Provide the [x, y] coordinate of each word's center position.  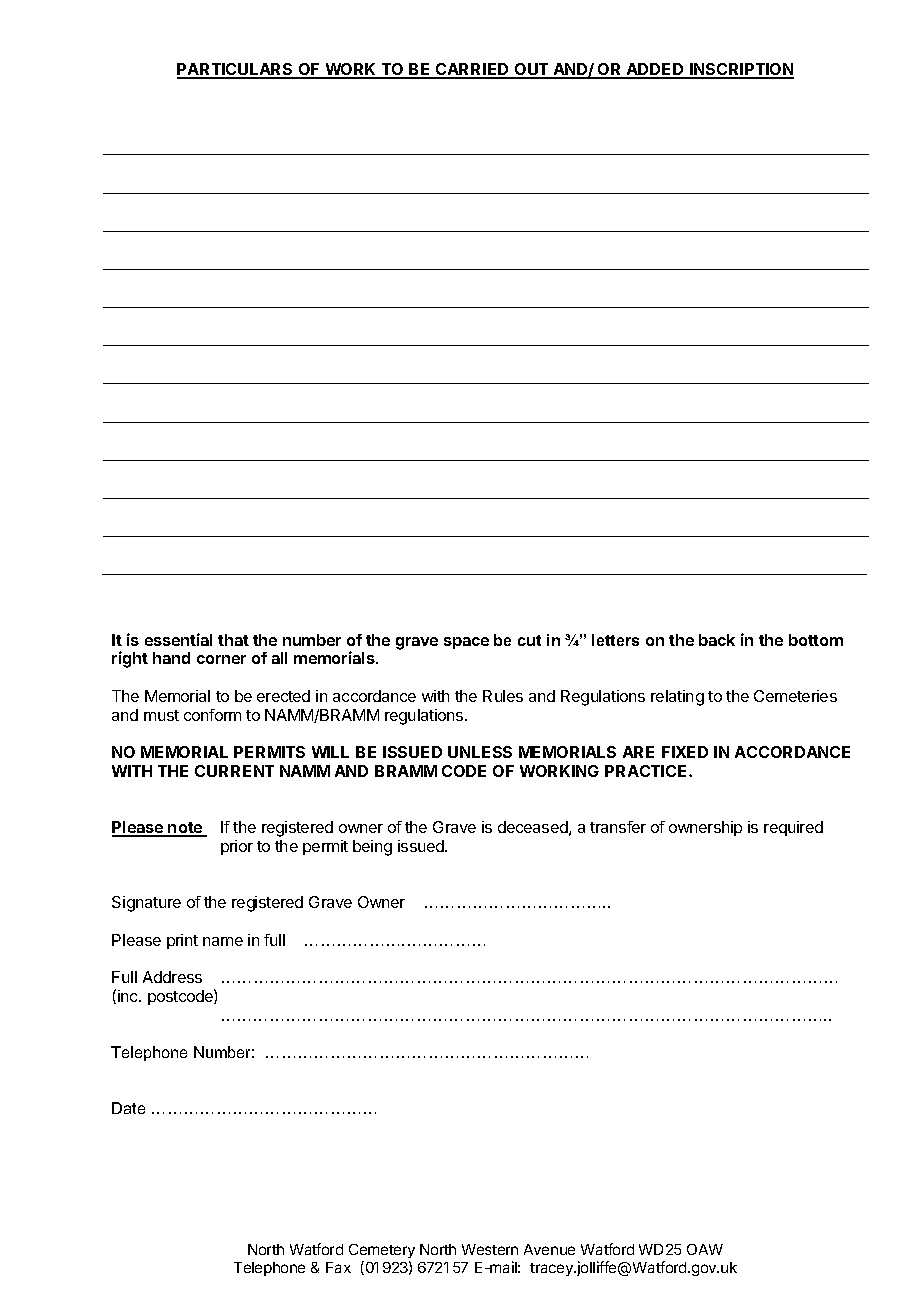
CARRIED [473, 70]
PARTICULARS [236, 70]
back [717, 640]
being [372, 848]
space [466, 643]
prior [237, 847]
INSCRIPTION [741, 70]
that [233, 640]
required [793, 828]
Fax [338, 1267]
